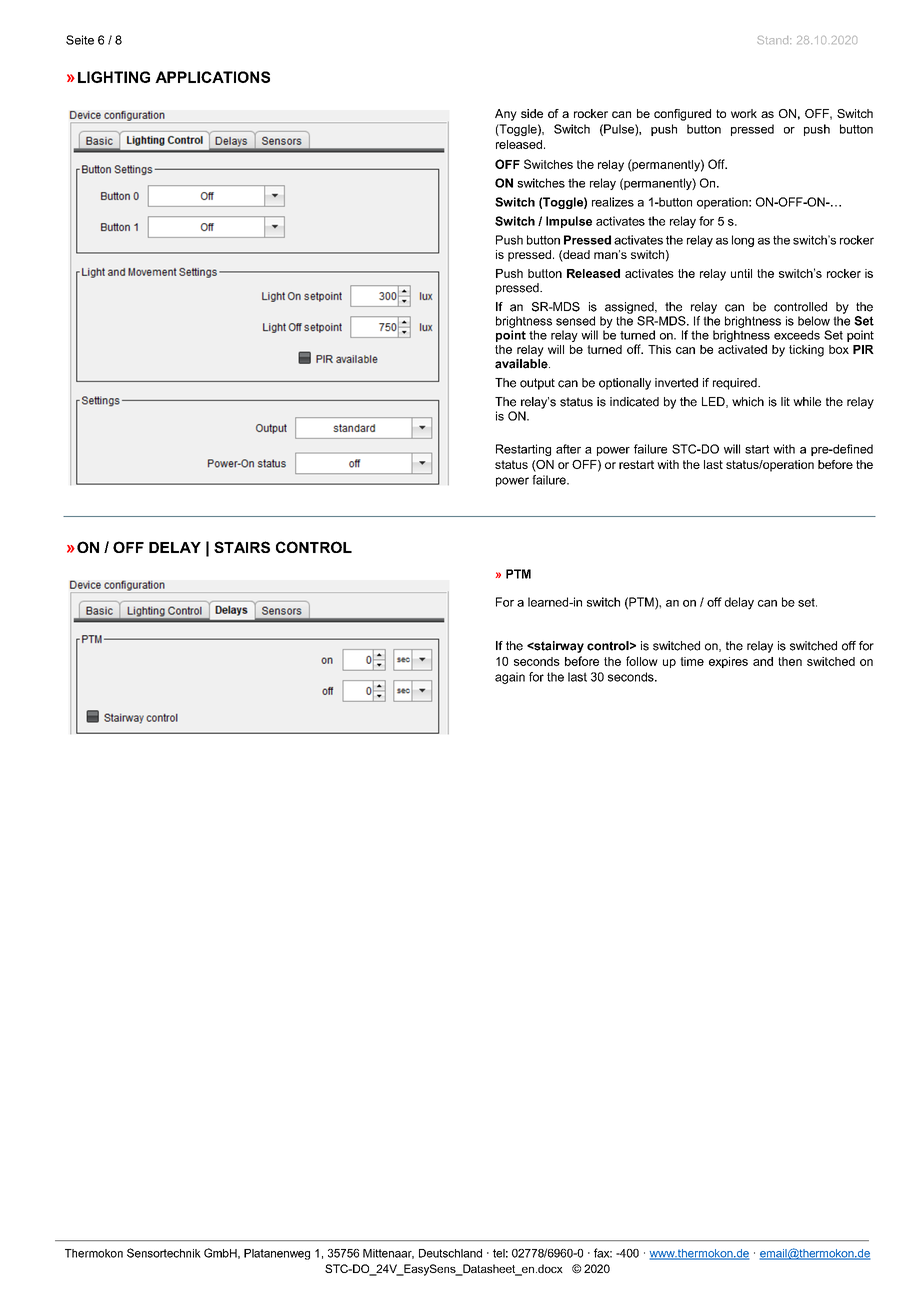 The width and height of the screenshot is (924, 1308). I want to click on work, so click(744, 113).
